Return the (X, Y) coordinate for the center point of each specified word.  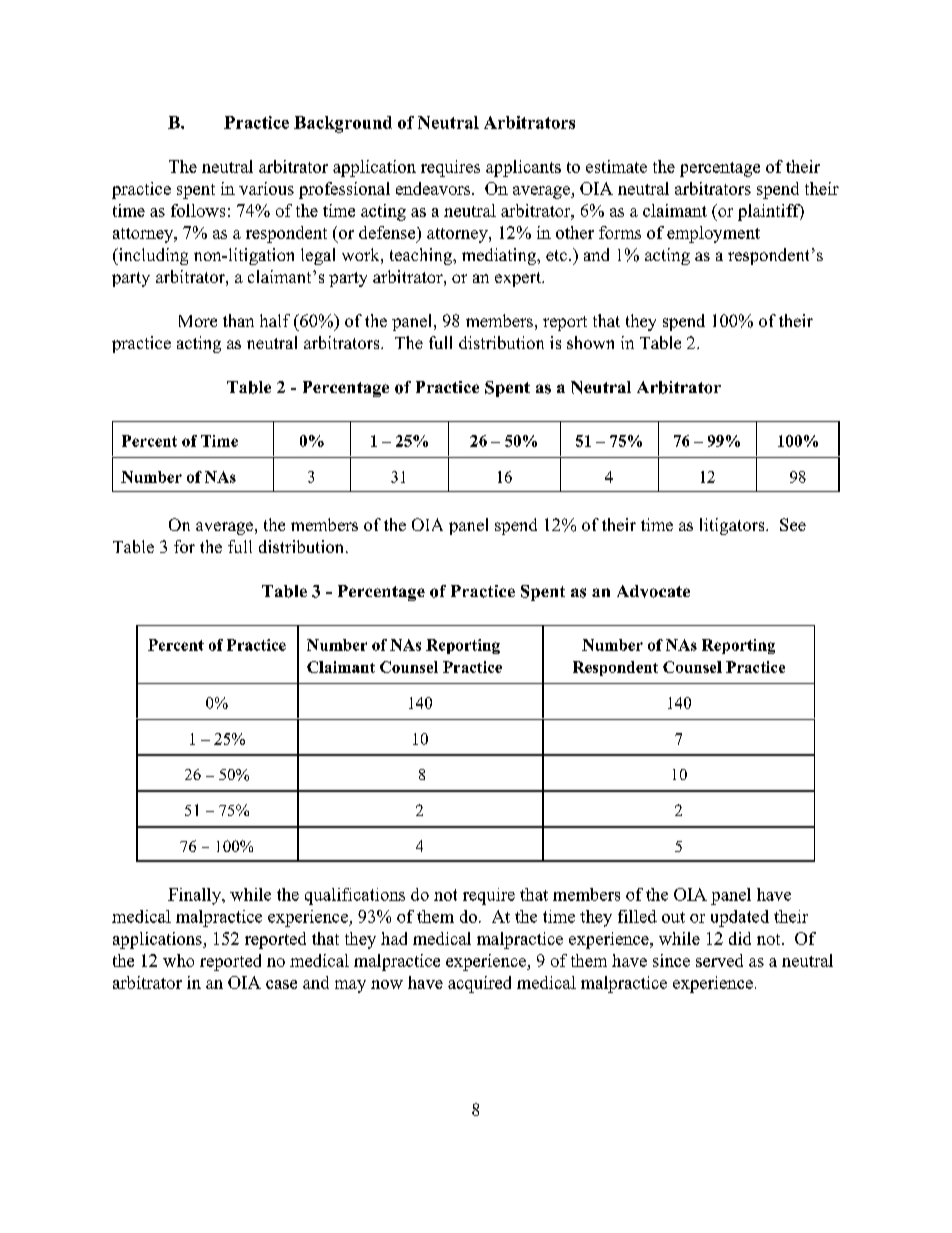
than (238, 320)
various (266, 188)
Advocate (653, 591)
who (178, 960)
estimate (616, 166)
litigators (733, 526)
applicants (523, 168)
